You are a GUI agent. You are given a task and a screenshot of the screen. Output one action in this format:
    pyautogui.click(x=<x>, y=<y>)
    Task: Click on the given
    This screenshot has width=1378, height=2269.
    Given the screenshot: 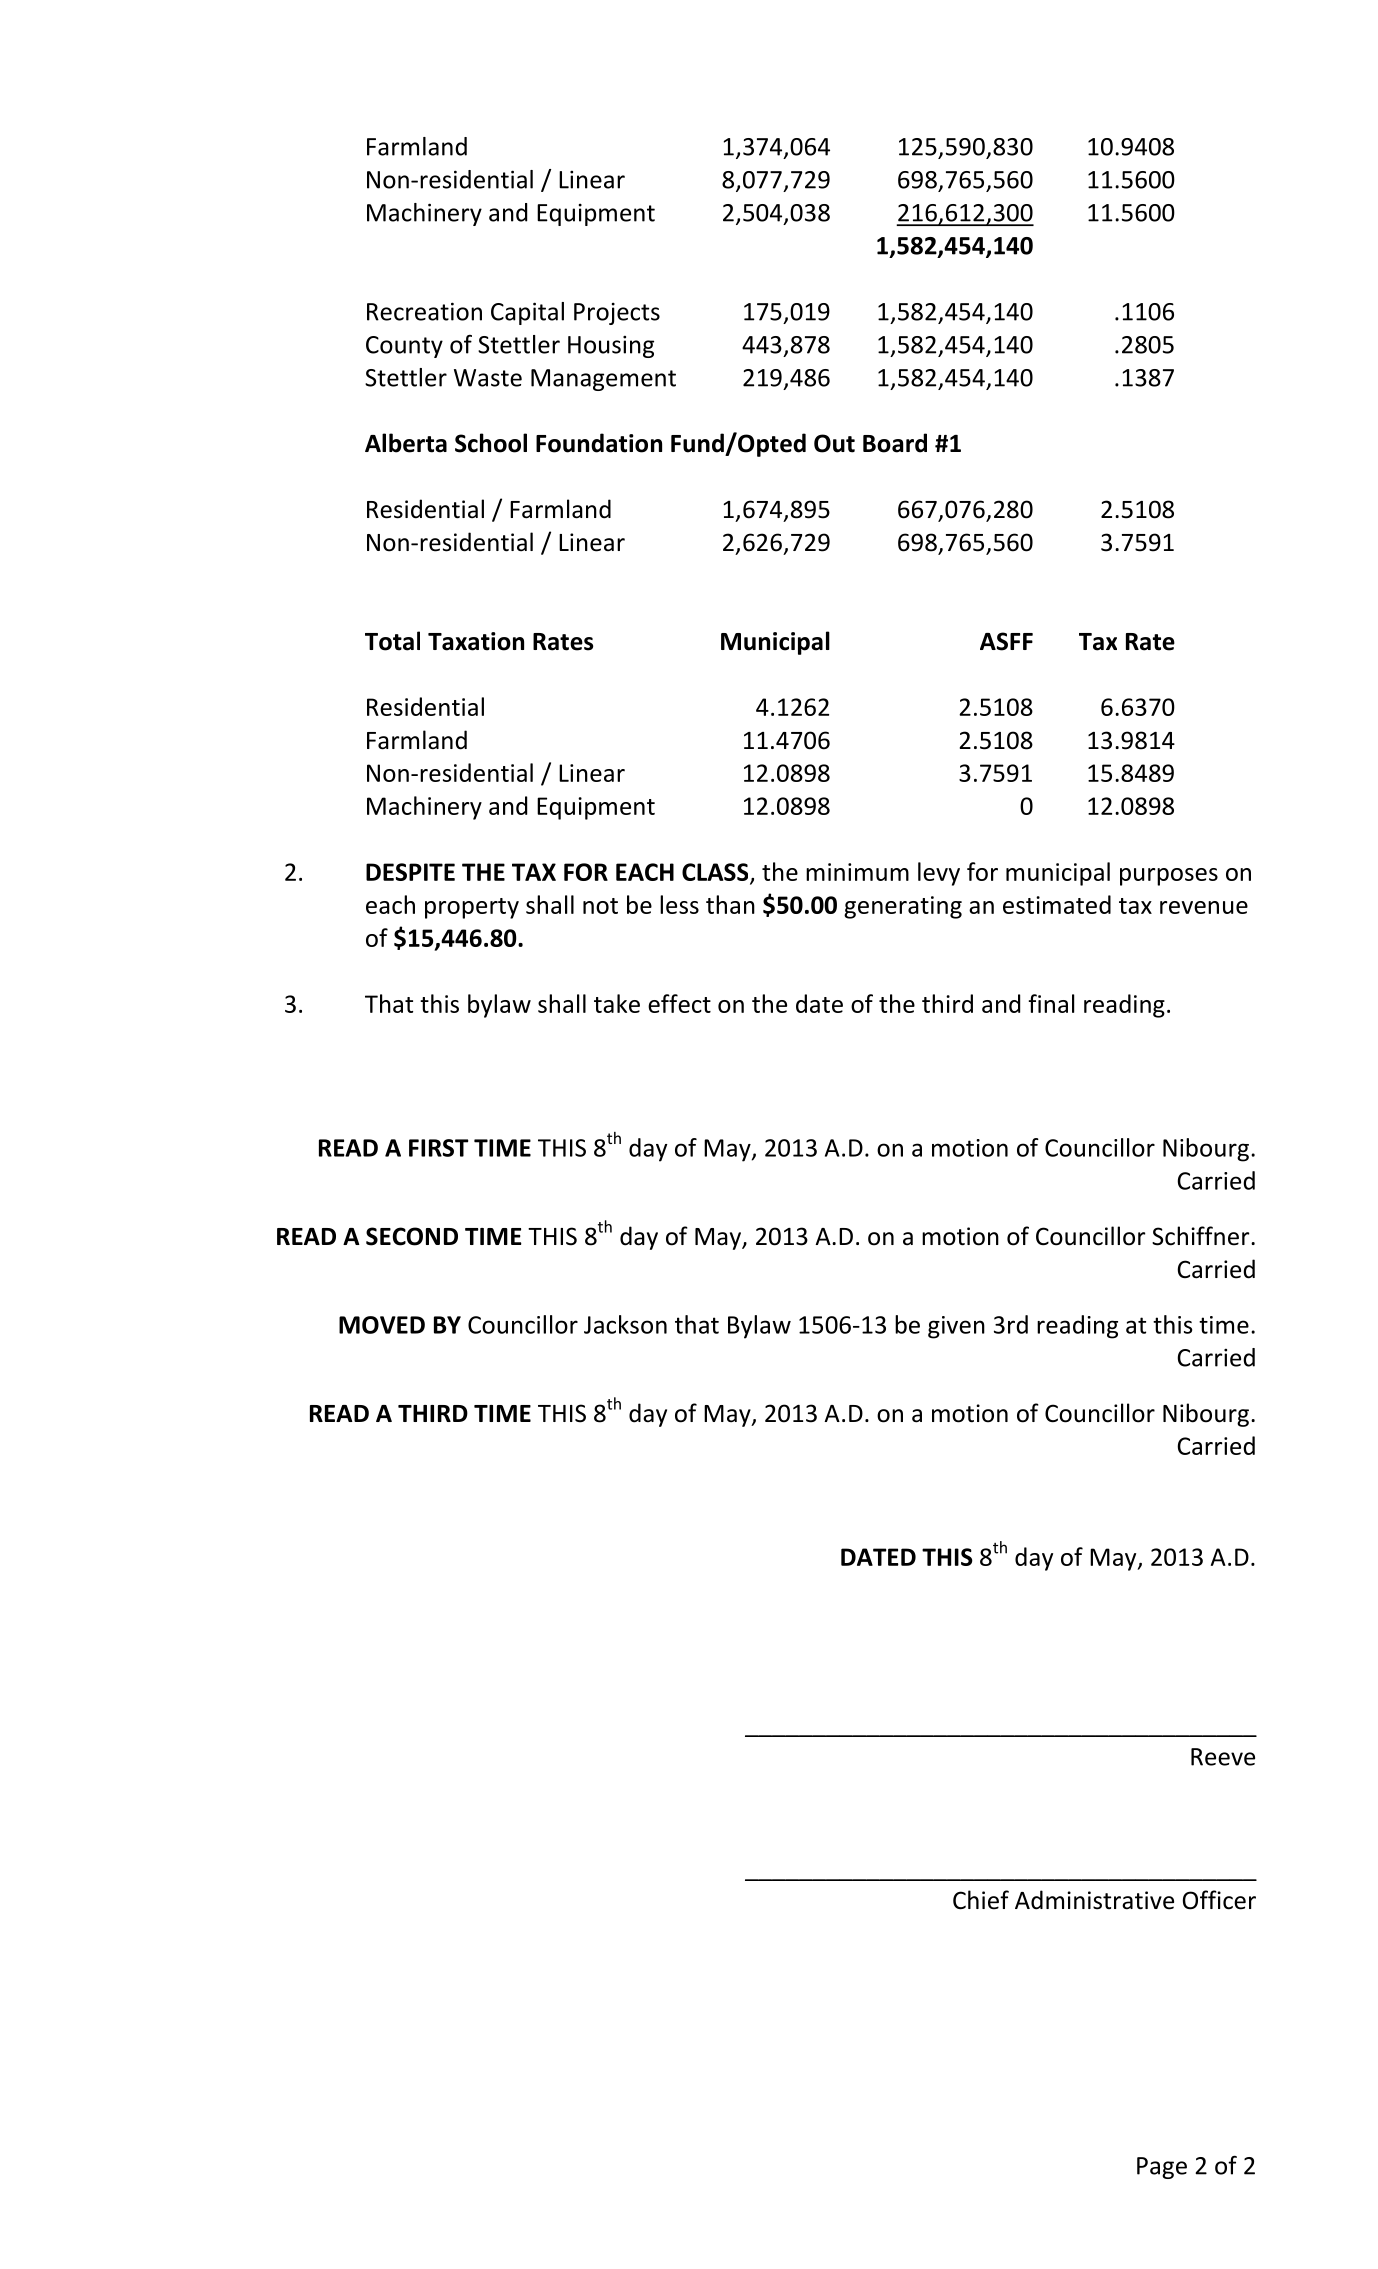 What is the action you would take?
    pyautogui.click(x=956, y=1327)
